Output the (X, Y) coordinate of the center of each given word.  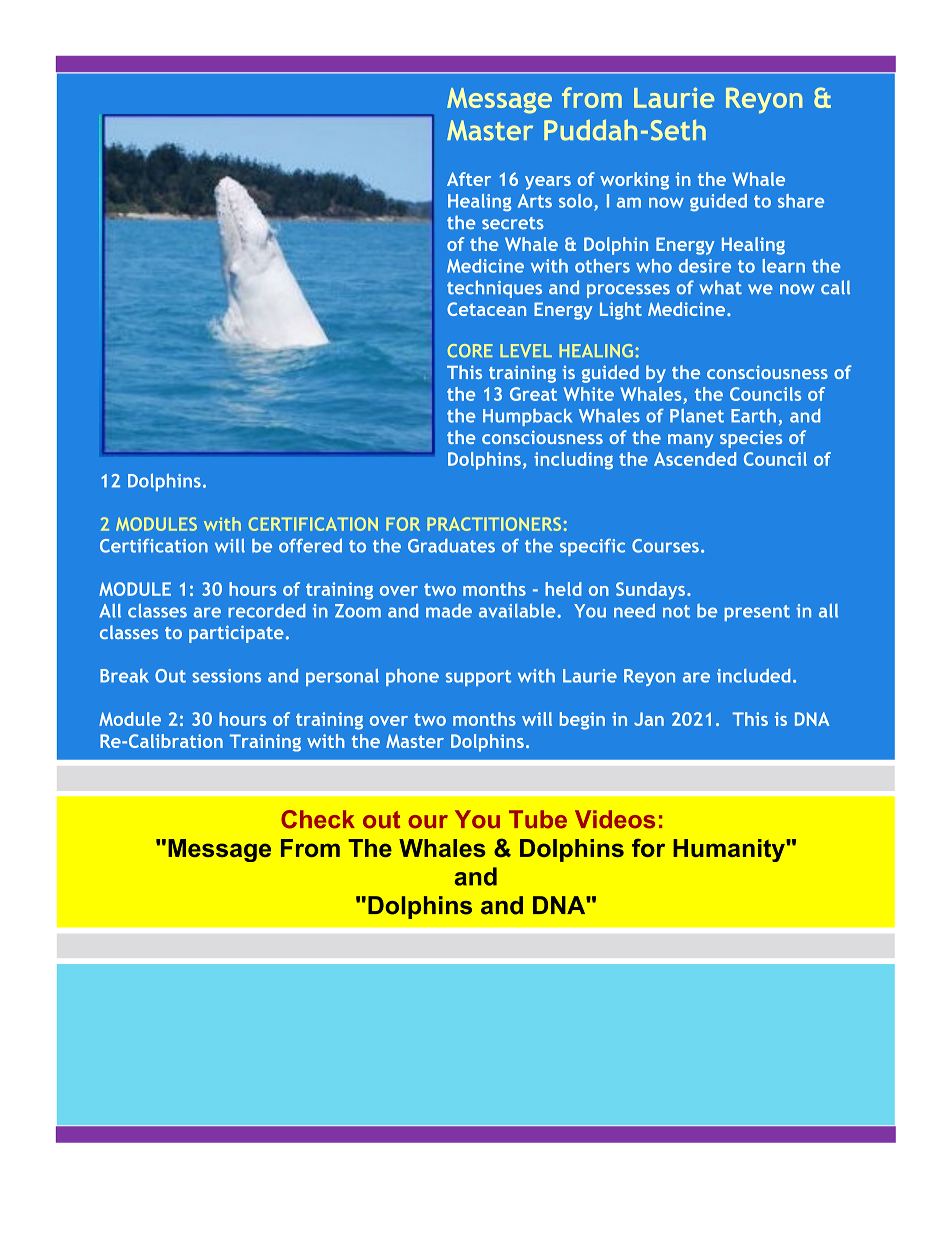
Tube (538, 819)
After (469, 179)
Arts (535, 201)
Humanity (730, 850)
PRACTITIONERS (494, 524)
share (801, 201)
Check (318, 819)
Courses (665, 546)
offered (310, 545)
